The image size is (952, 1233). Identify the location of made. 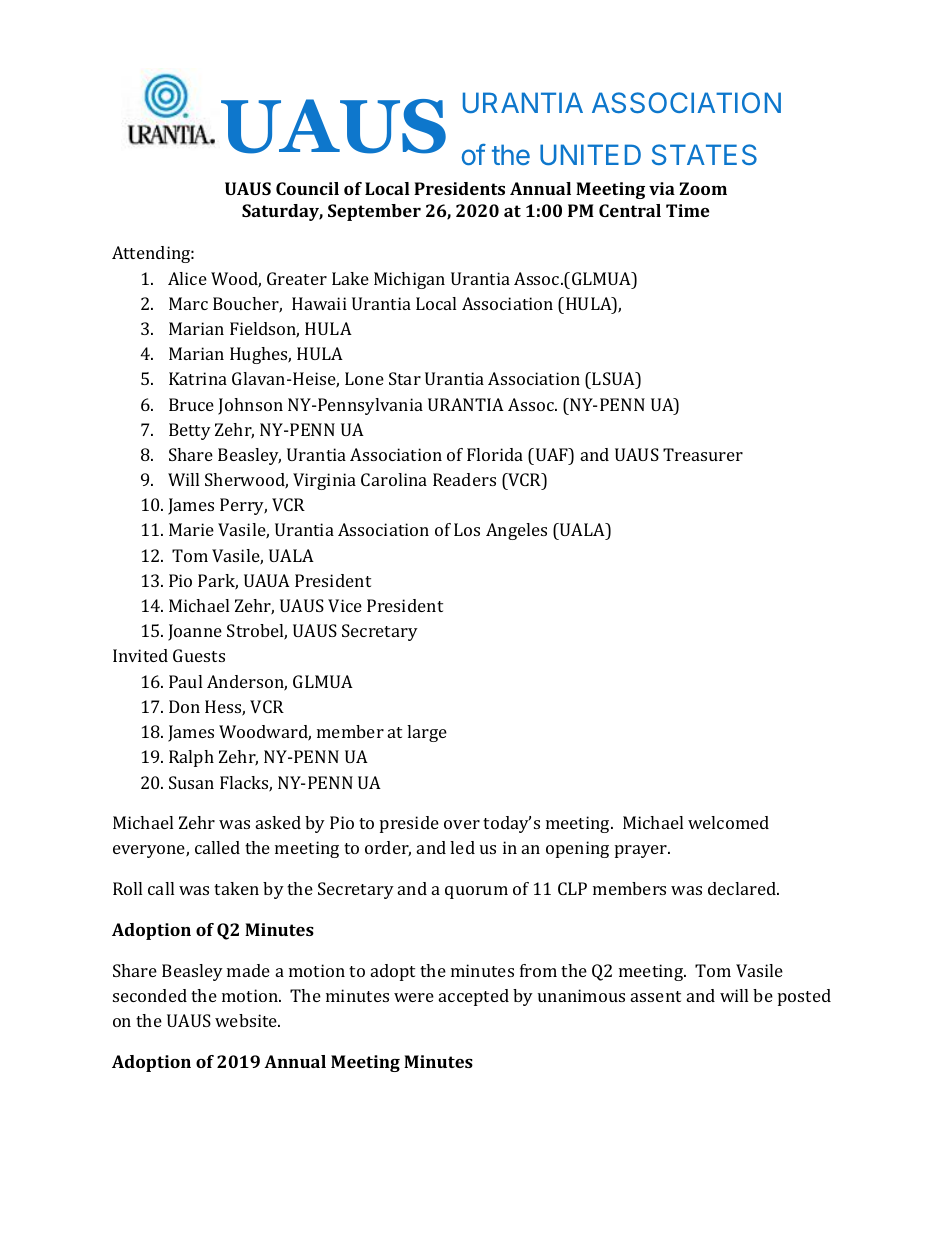
(248, 970).
